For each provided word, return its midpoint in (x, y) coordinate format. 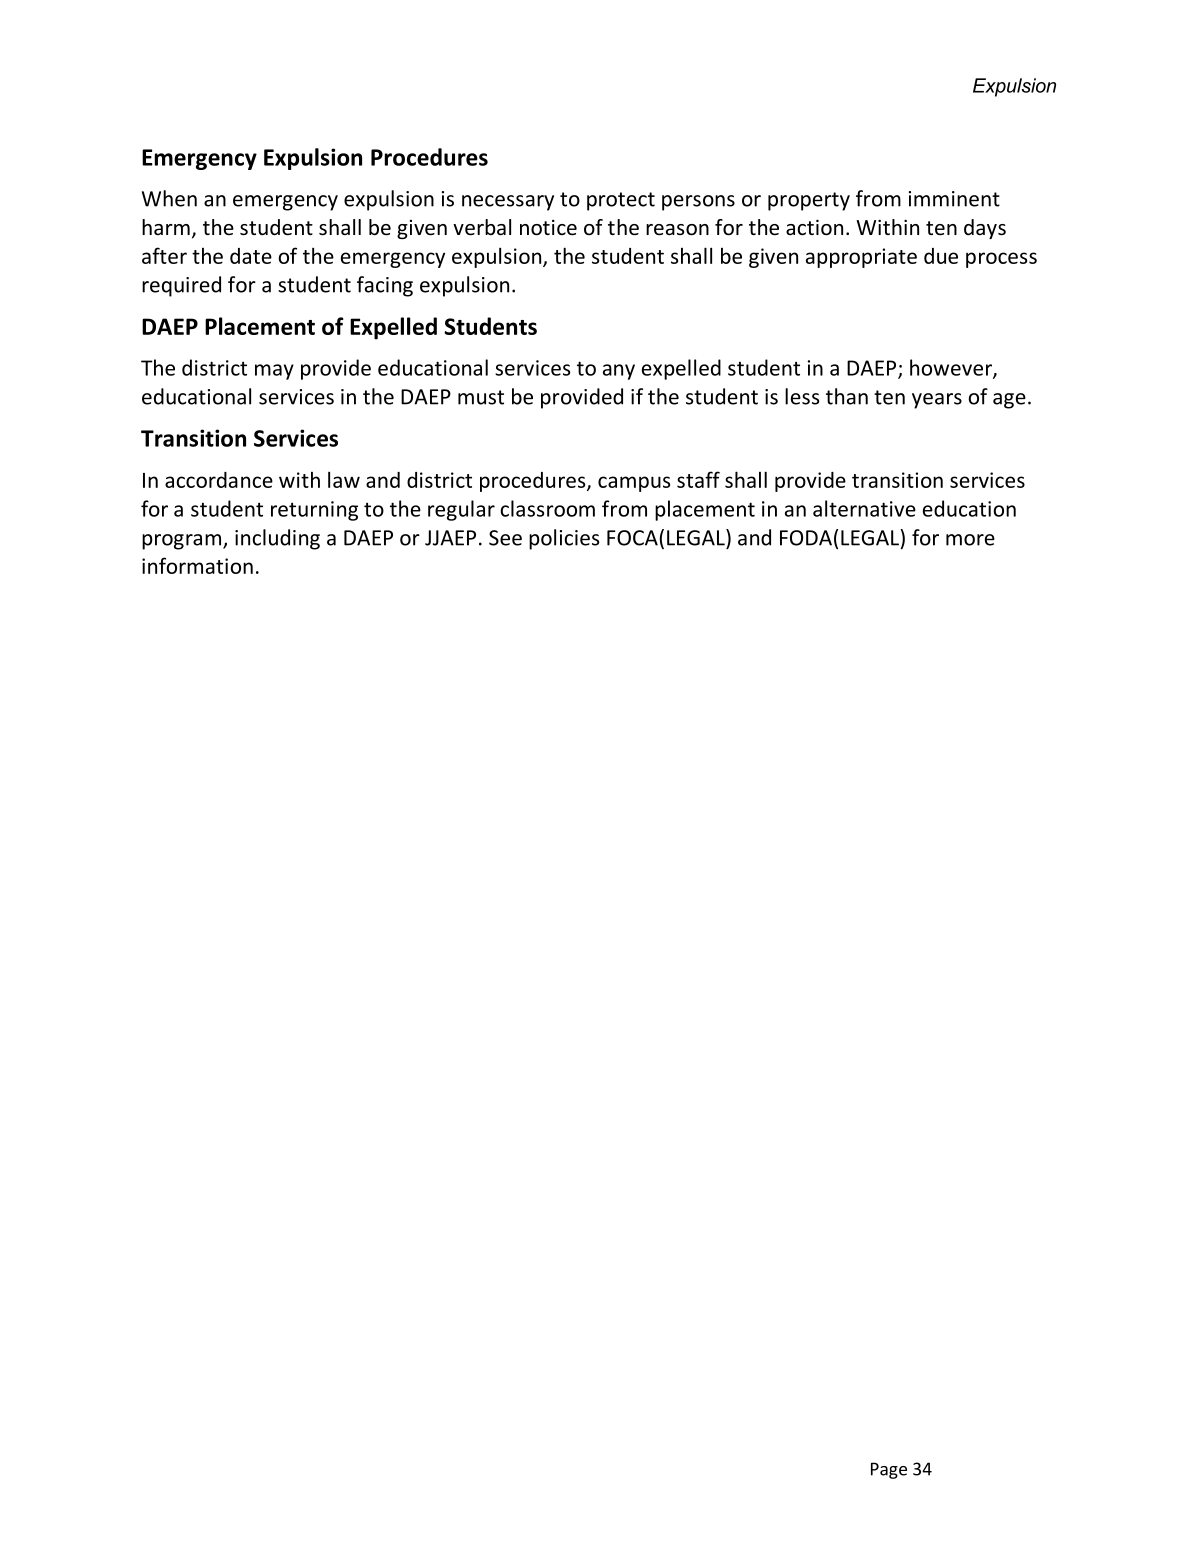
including (277, 539)
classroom (547, 508)
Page (889, 1470)
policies (564, 539)
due (941, 256)
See (505, 538)
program (181, 542)
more (970, 540)
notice (548, 228)
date (251, 256)
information (197, 565)
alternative (864, 508)
